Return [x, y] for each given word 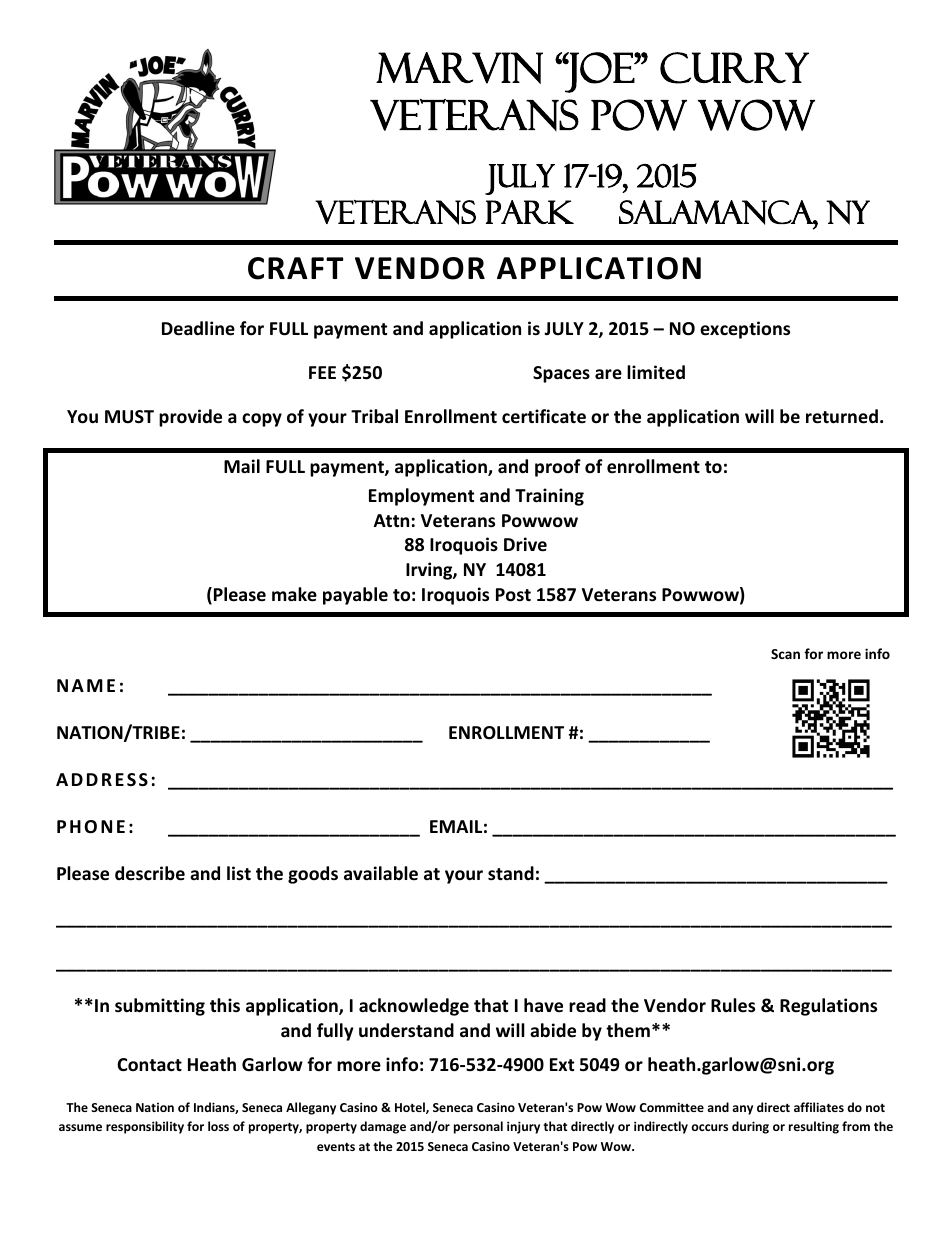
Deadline [198, 328]
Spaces [561, 374]
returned [842, 416]
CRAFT [296, 268]
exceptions [745, 330]
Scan [785, 654]
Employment [421, 497]
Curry [734, 68]
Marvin [459, 68]
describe [150, 873]
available [381, 873]
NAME [86, 685]
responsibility [145, 1127]
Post [513, 595]
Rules [733, 1005]
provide [190, 418]
